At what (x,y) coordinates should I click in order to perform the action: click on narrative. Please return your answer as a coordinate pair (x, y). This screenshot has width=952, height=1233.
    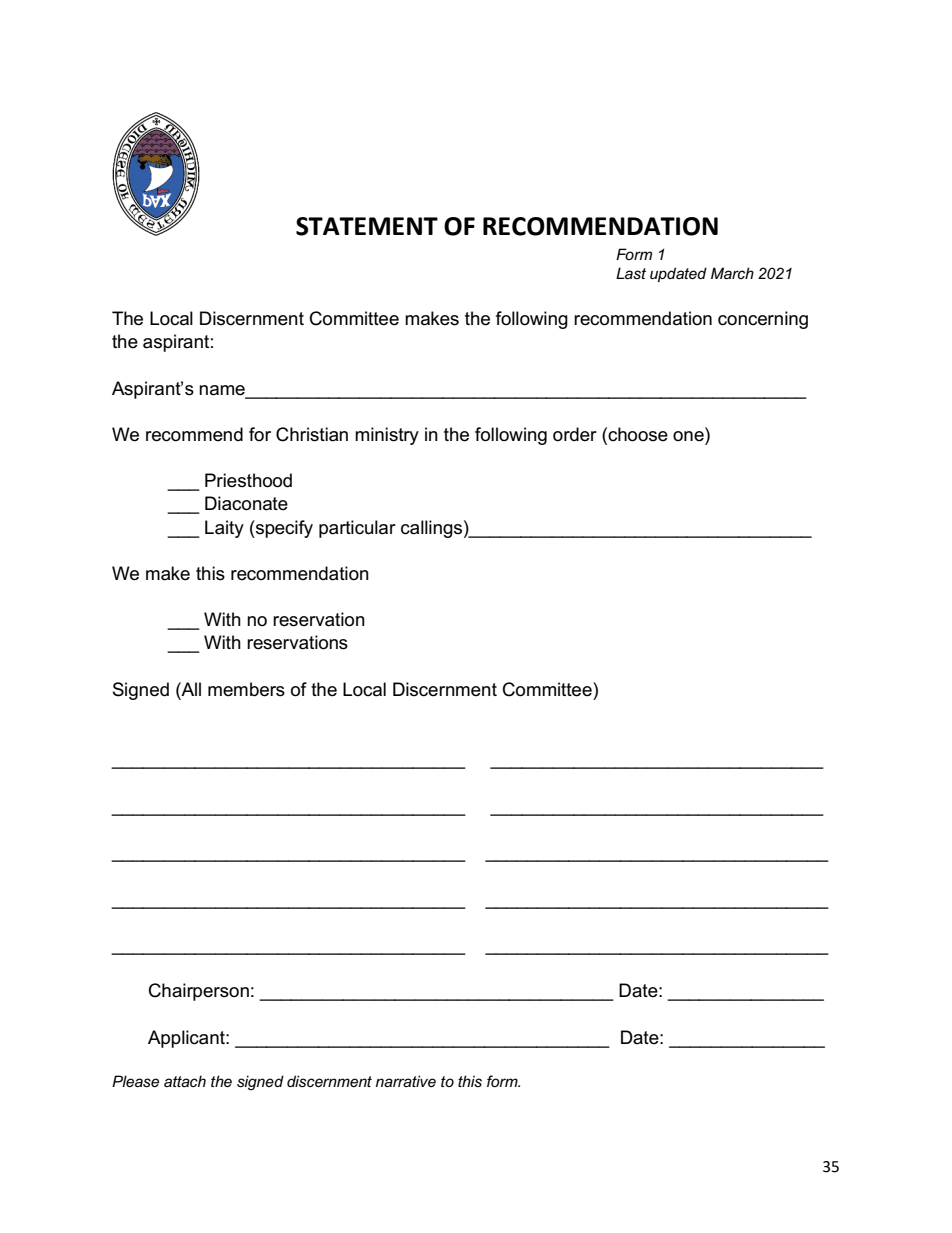
    Looking at the image, I should click on (406, 1081).
